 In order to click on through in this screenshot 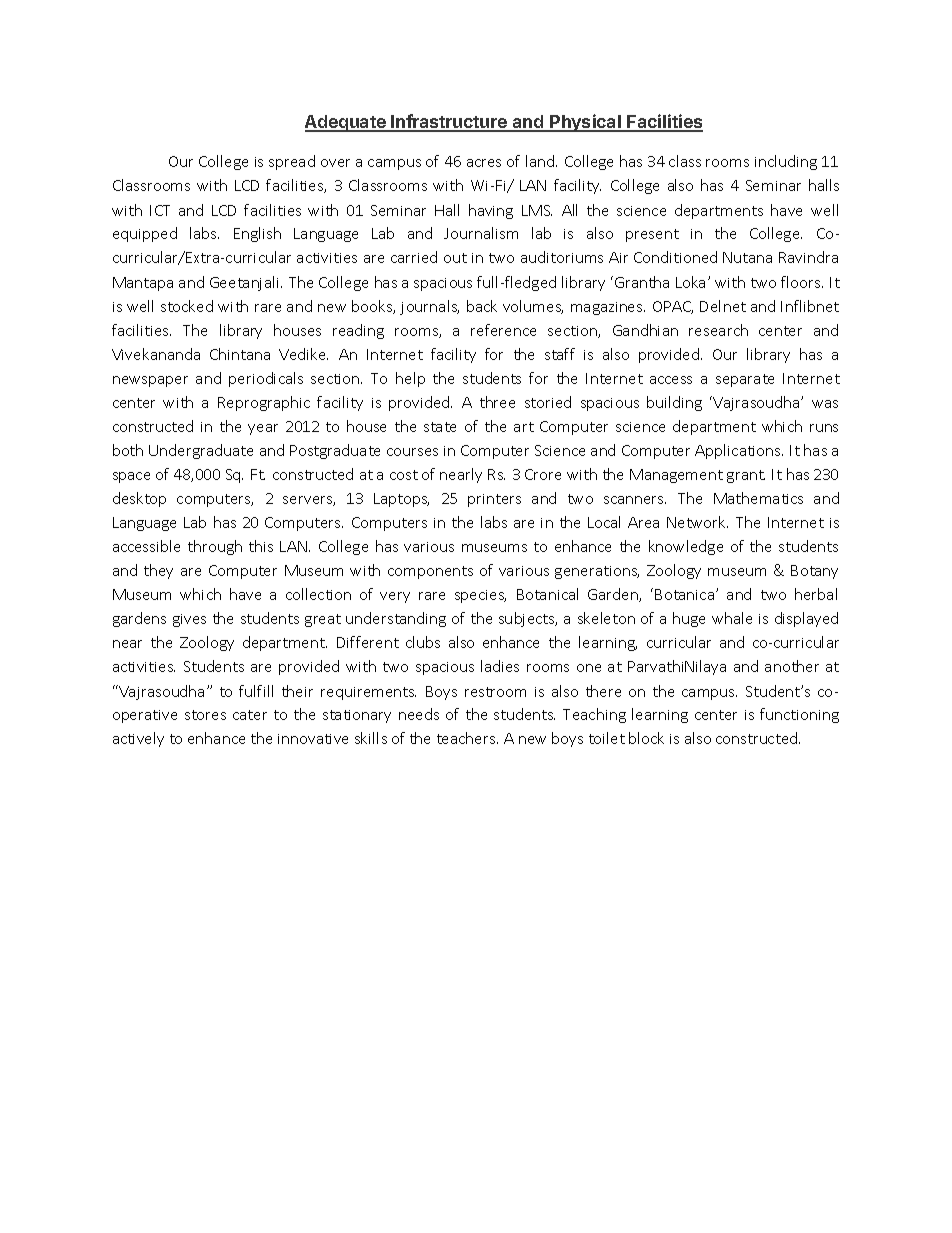, I will do `click(215, 547)`.
